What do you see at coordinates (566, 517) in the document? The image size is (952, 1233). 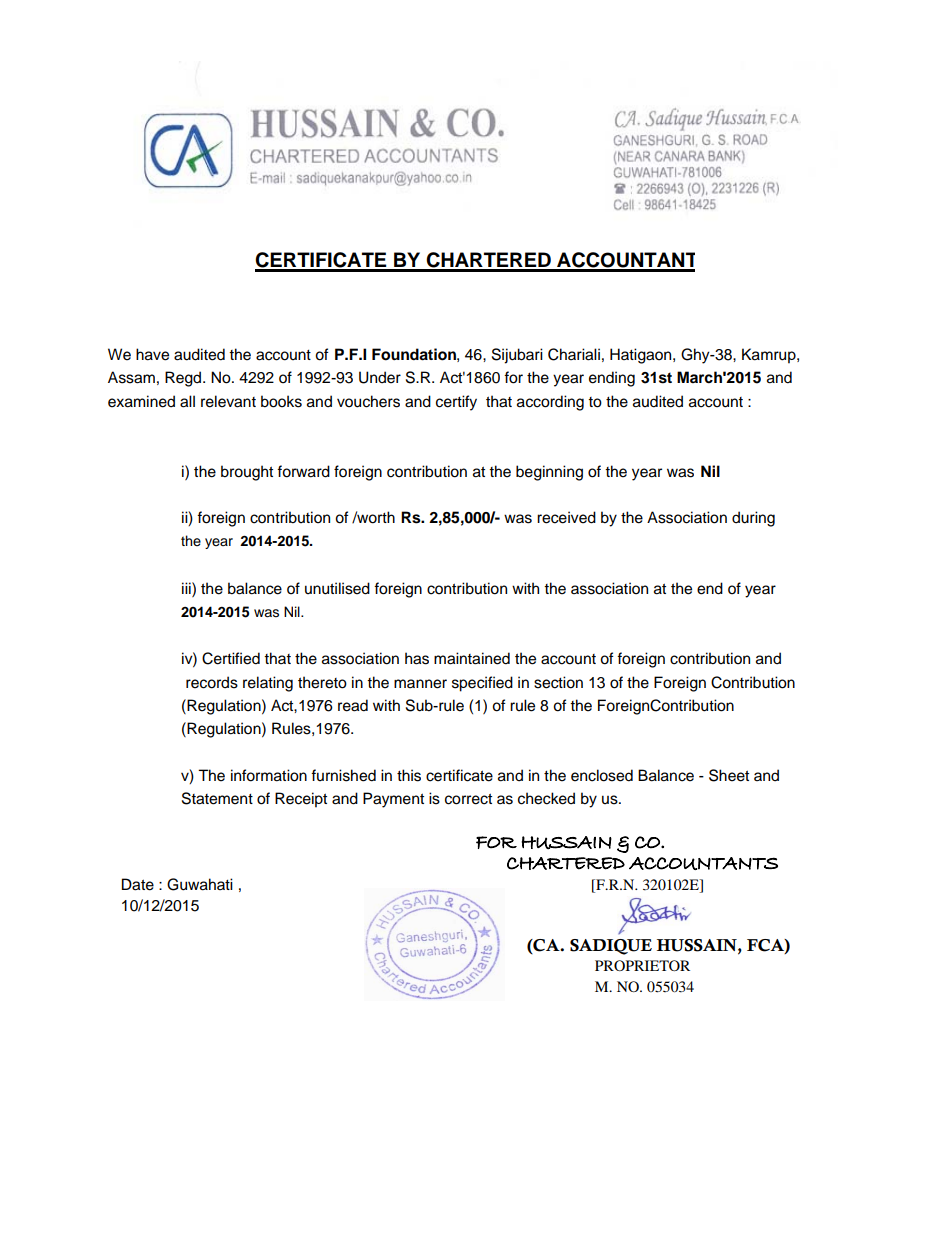 I see `received` at bounding box center [566, 517].
